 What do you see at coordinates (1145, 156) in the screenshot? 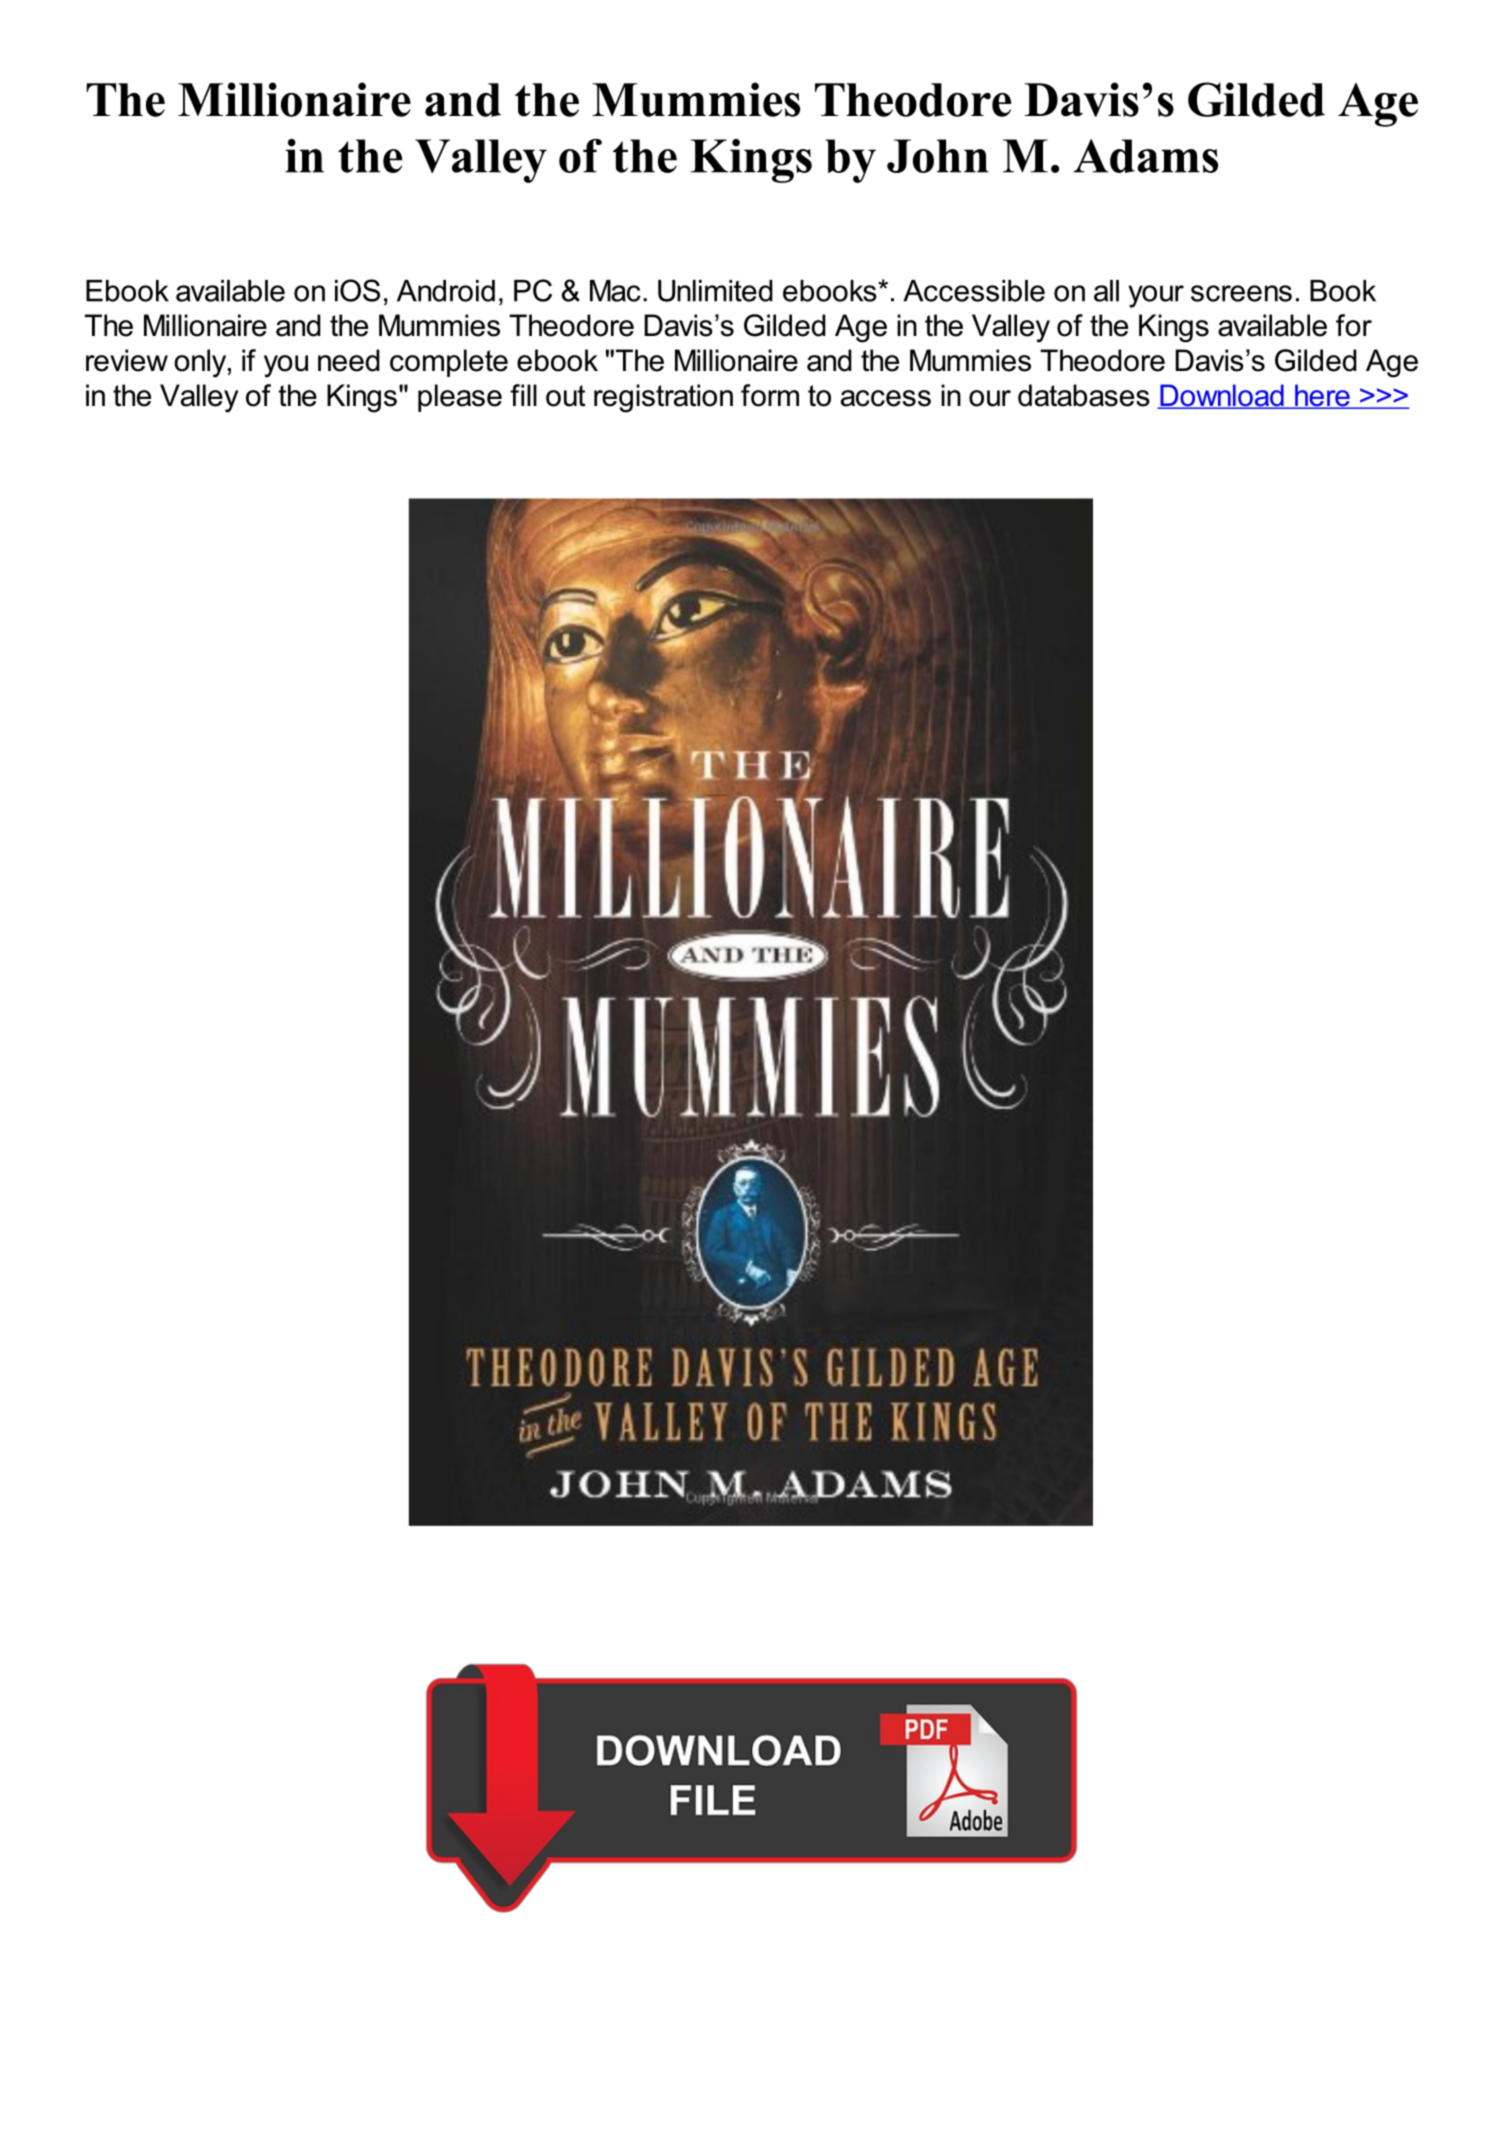
I see `Adams` at bounding box center [1145, 156].
